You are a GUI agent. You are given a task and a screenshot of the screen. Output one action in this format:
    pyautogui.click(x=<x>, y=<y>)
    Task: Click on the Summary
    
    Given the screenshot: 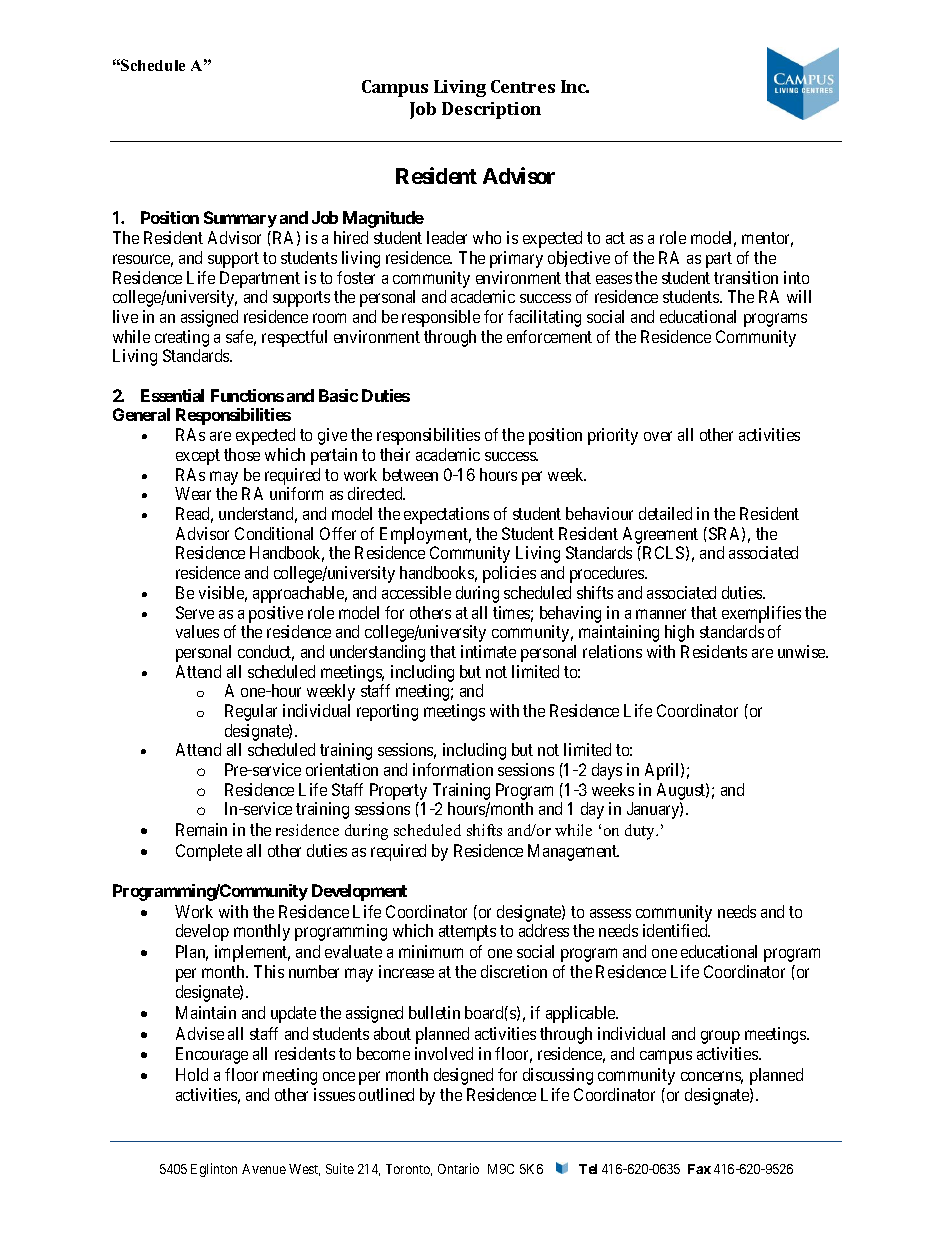 What is the action you would take?
    pyautogui.click(x=240, y=219)
